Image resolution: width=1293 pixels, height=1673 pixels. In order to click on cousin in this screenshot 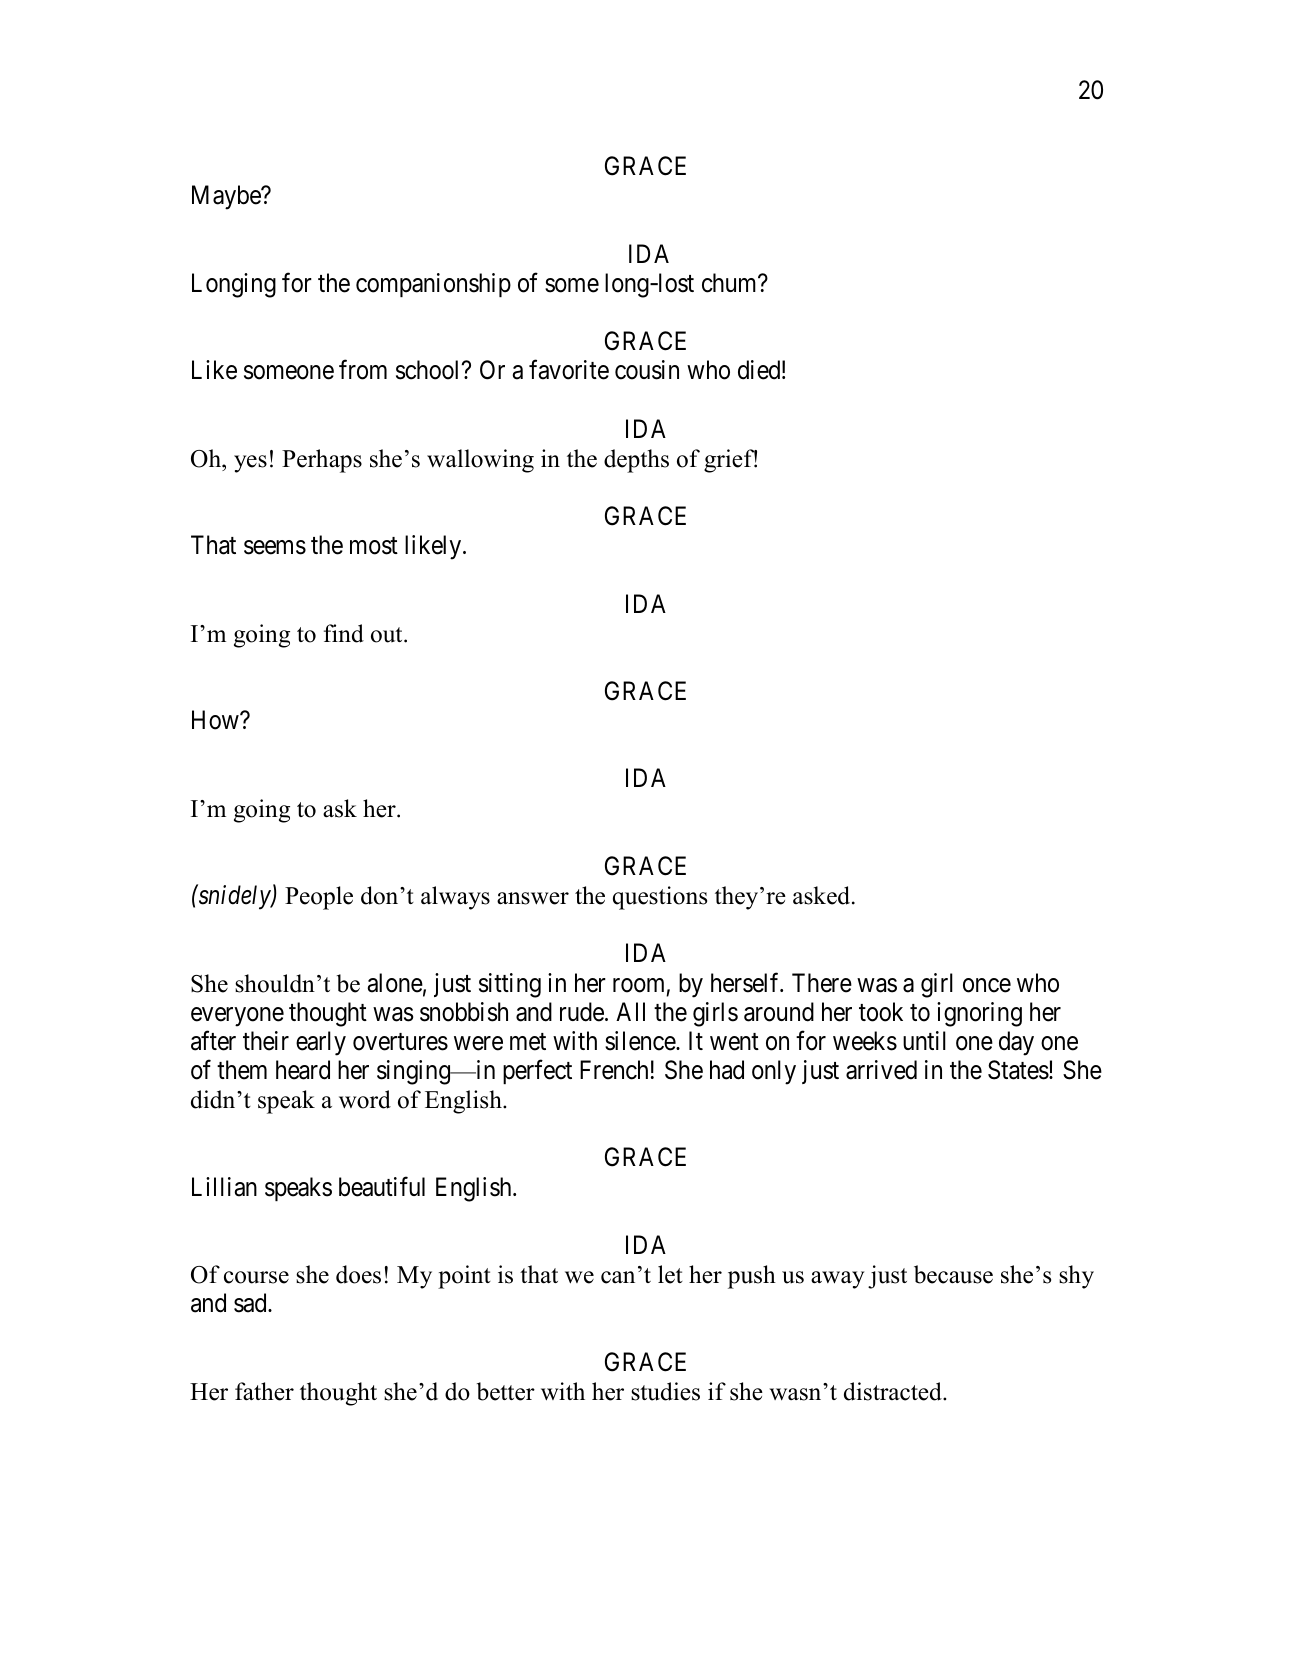, I will do `click(647, 370)`.
